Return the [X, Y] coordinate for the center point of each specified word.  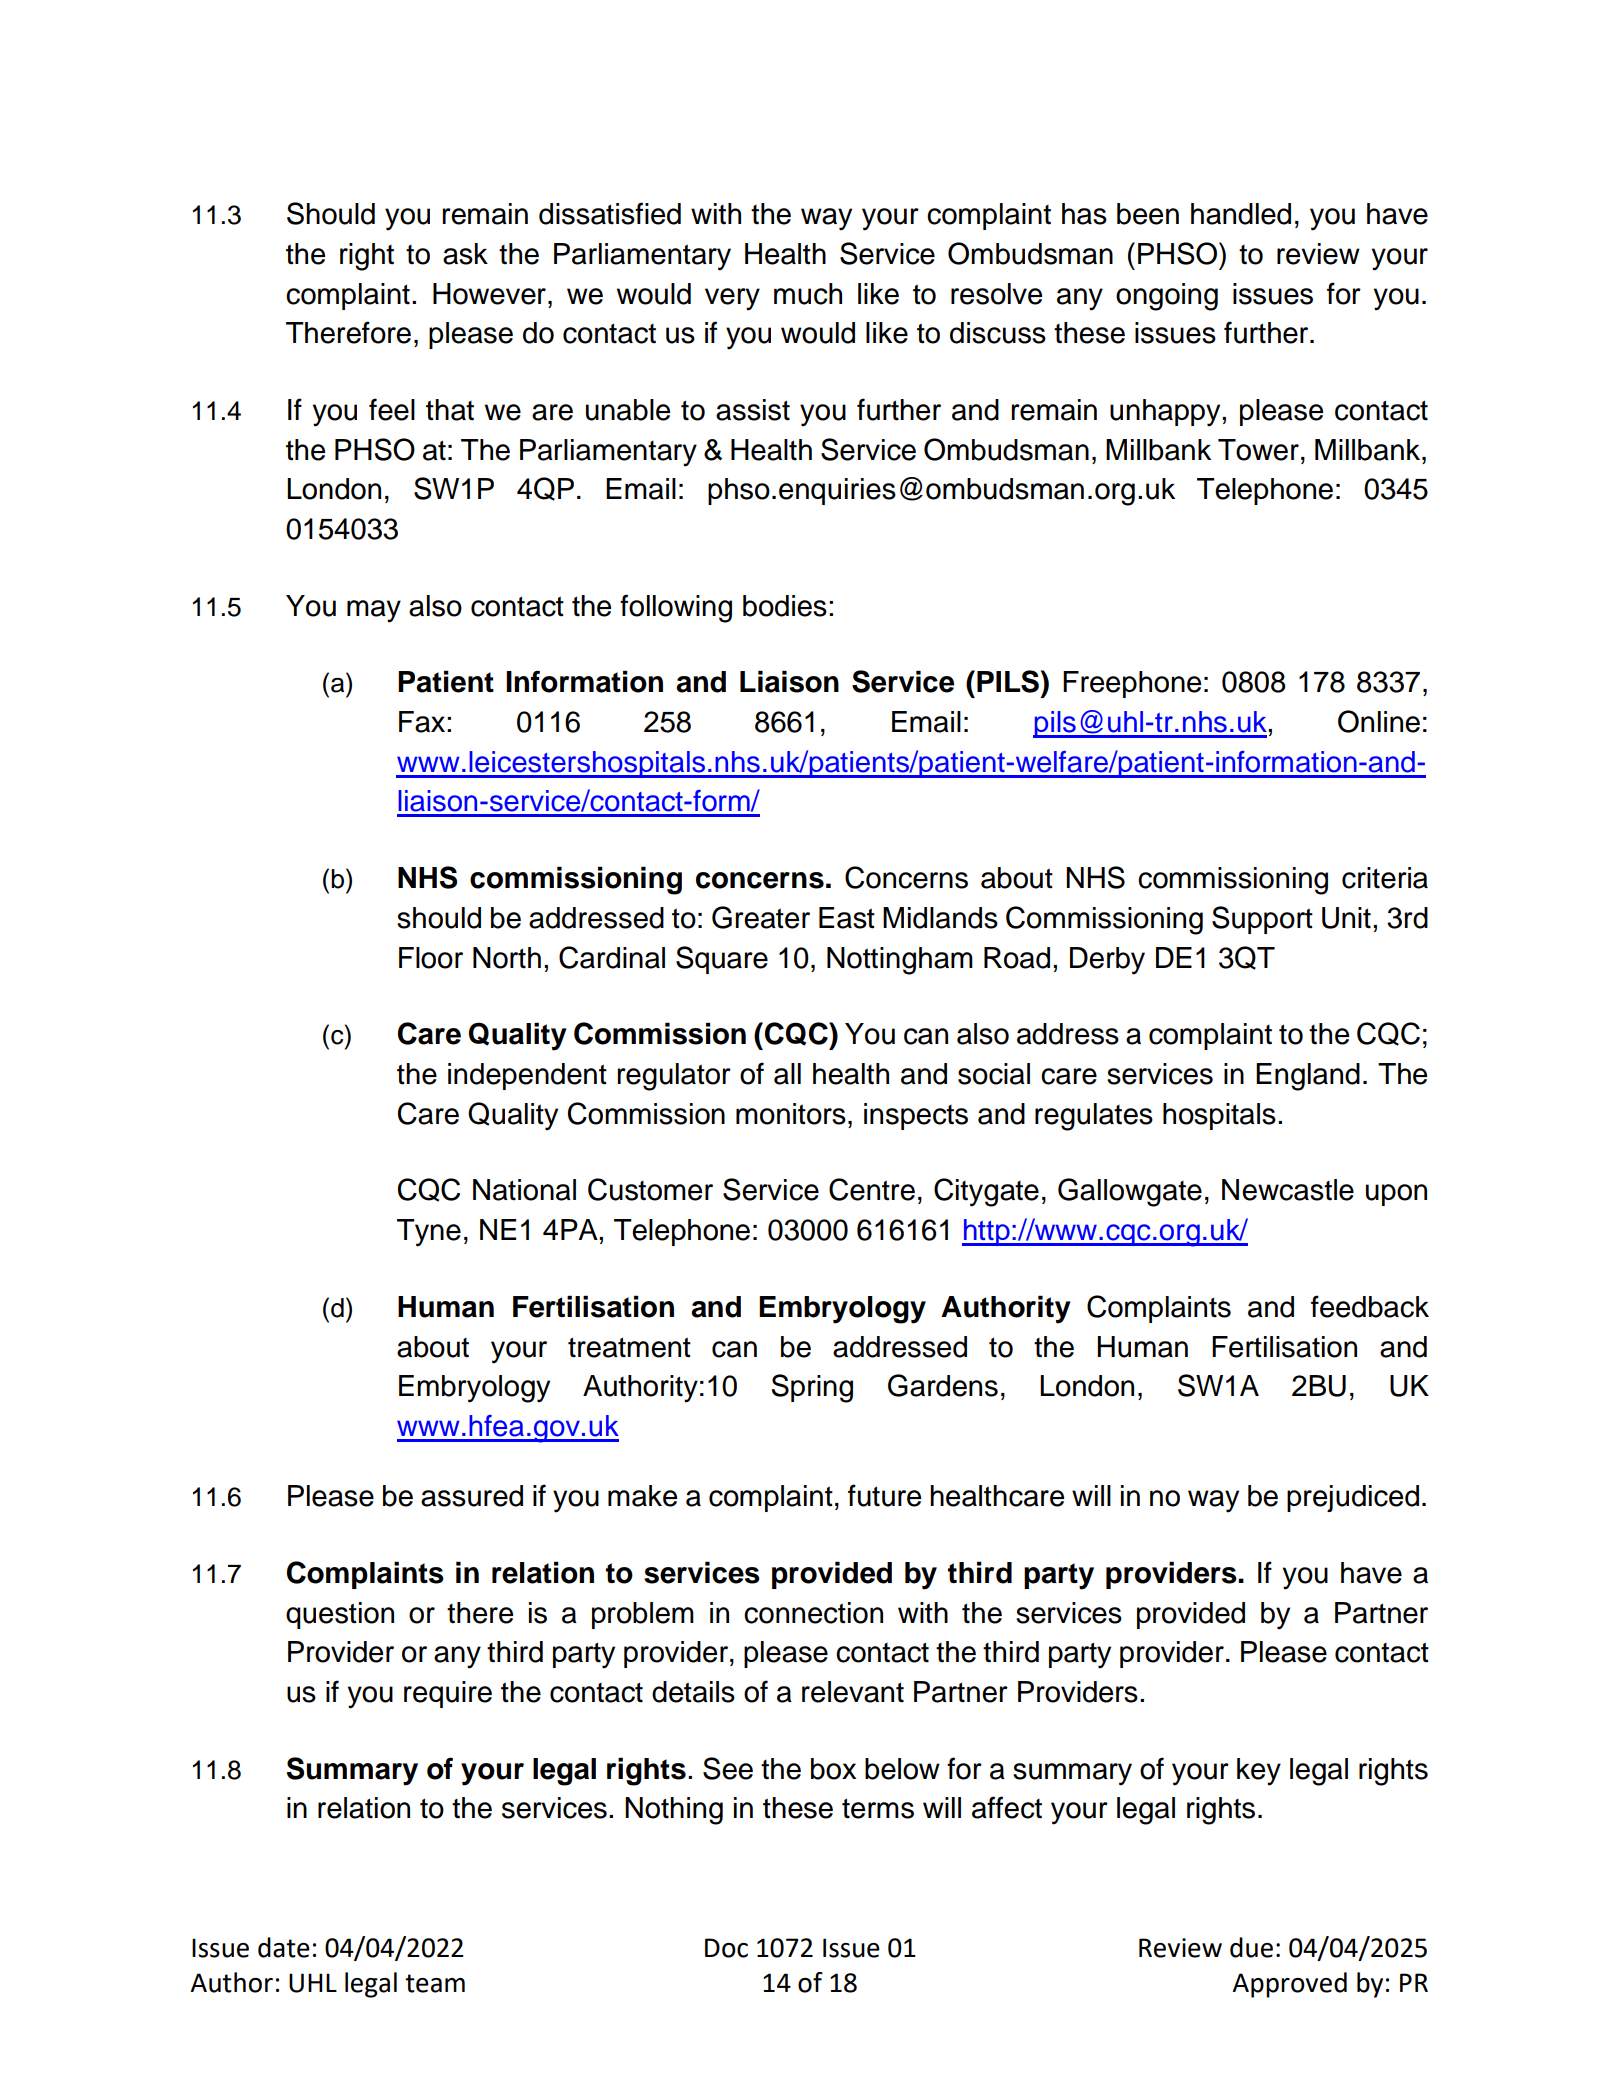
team [435, 1983]
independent [527, 1076]
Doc [726, 1948]
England [1308, 1077]
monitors [791, 1114]
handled [1241, 214]
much [808, 294]
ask [465, 254]
